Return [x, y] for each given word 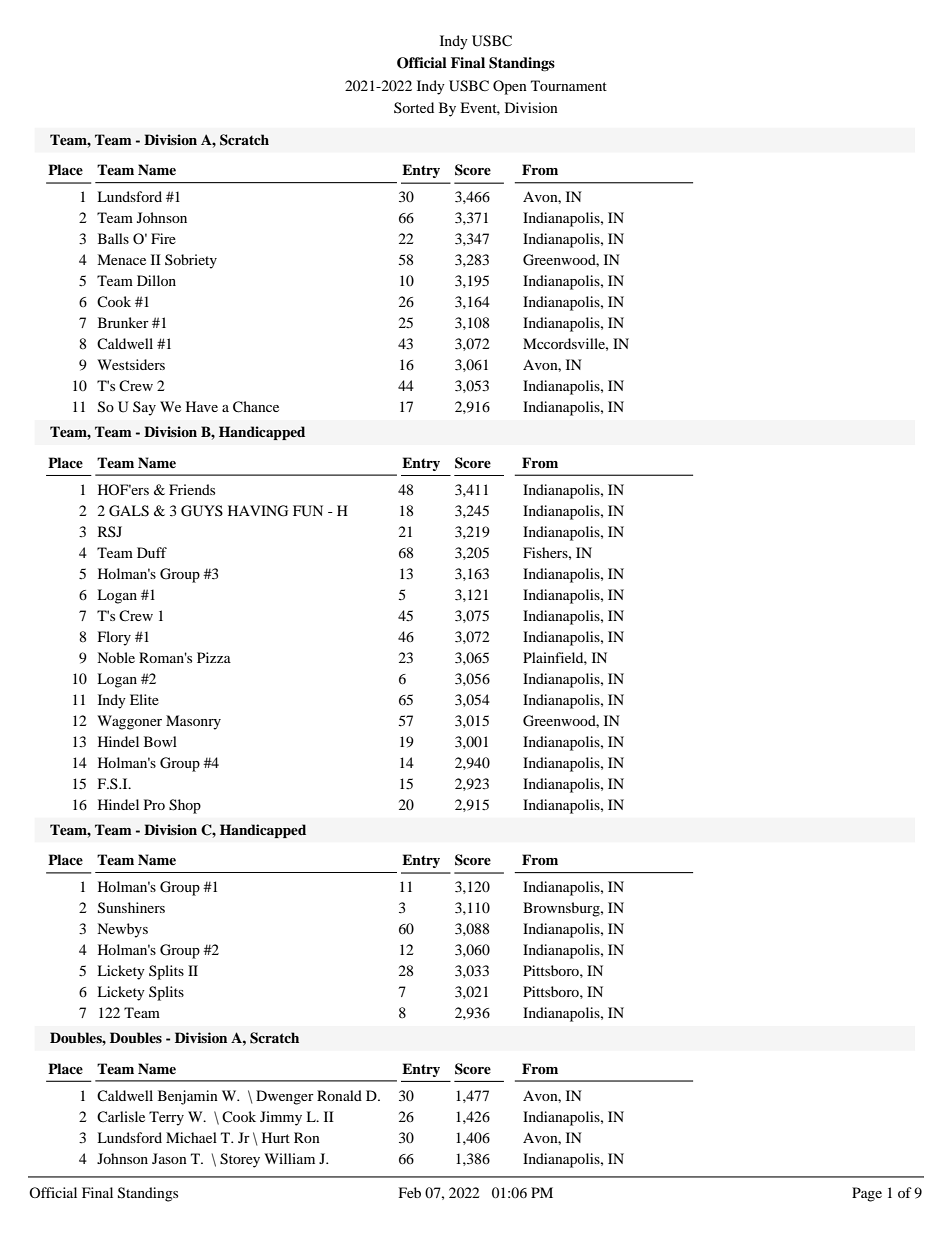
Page [867, 1194]
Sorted [414, 107]
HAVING [258, 511]
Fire [163, 238]
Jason [169, 1158]
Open [510, 87]
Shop [185, 806]
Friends [192, 489]
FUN [308, 511]
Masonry [193, 722]
